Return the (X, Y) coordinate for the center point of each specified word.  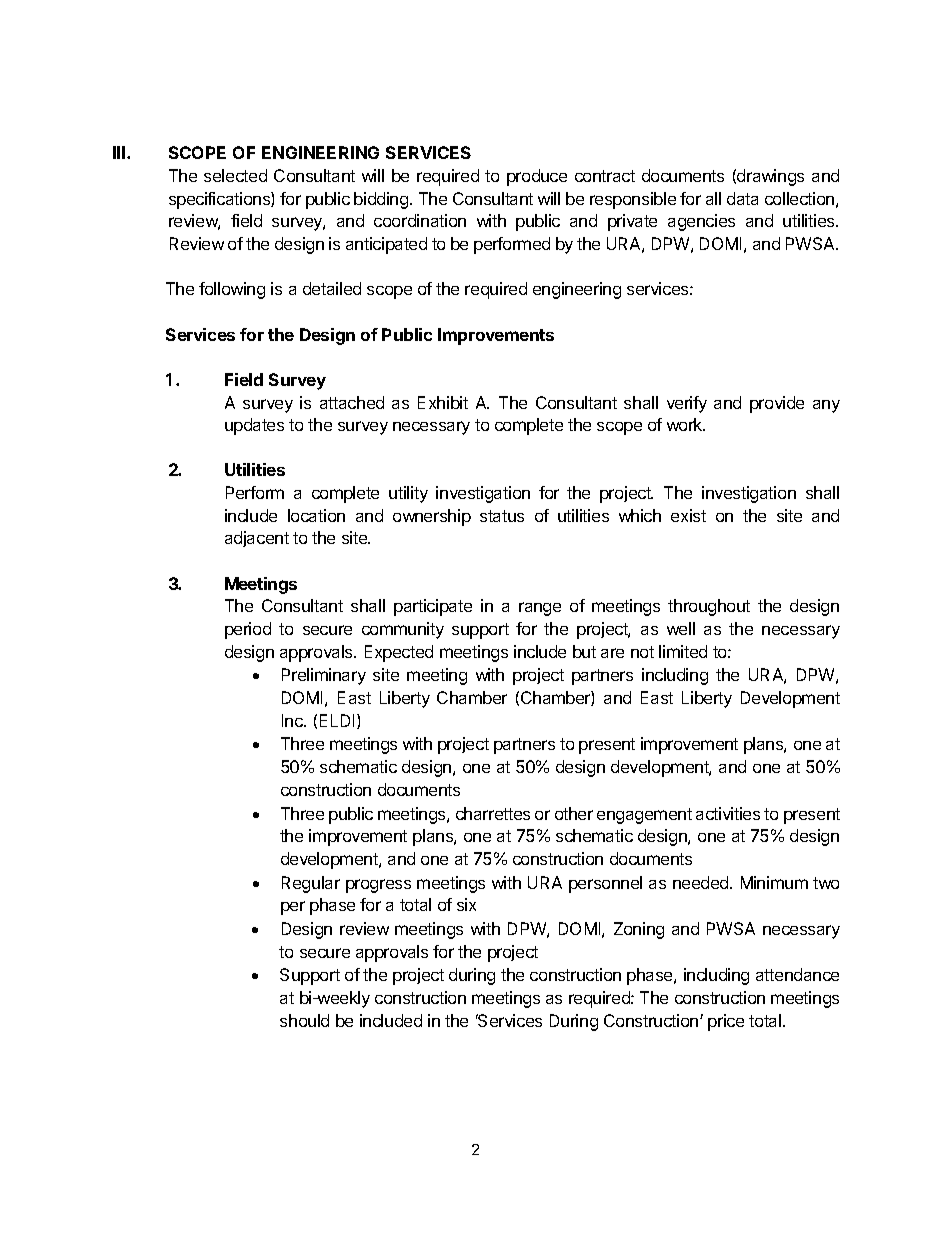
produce (537, 177)
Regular (311, 884)
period (248, 630)
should (304, 1020)
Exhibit (443, 402)
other (574, 813)
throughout (709, 607)
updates (254, 426)
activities (728, 813)
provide (777, 404)
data (742, 198)
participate (433, 607)
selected (235, 175)
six (466, 904)
